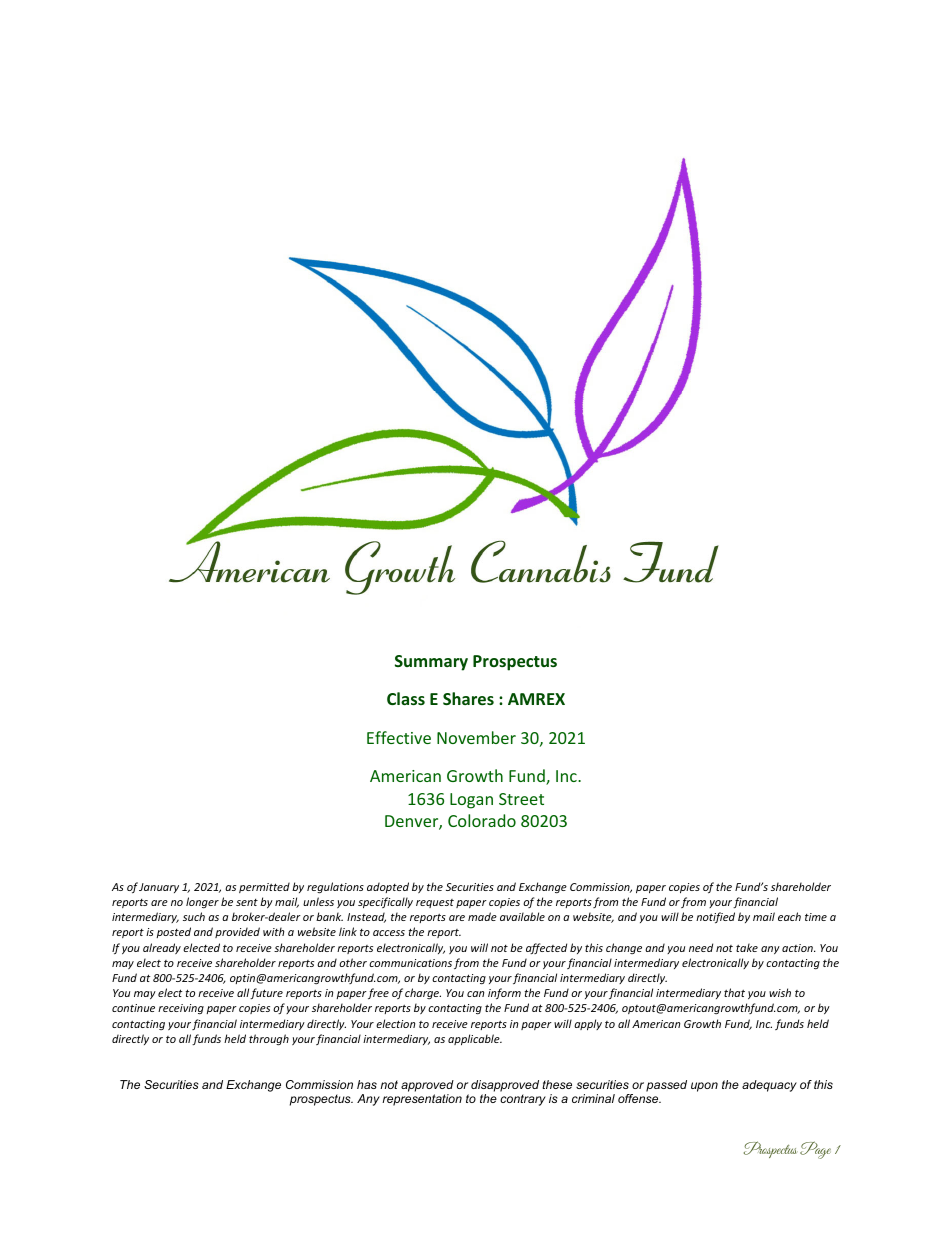 The height and width of the screenshot is (1233, 952). Describe the element at coordinates (367, 1084) in the screenshot. I see `has` at that location.
